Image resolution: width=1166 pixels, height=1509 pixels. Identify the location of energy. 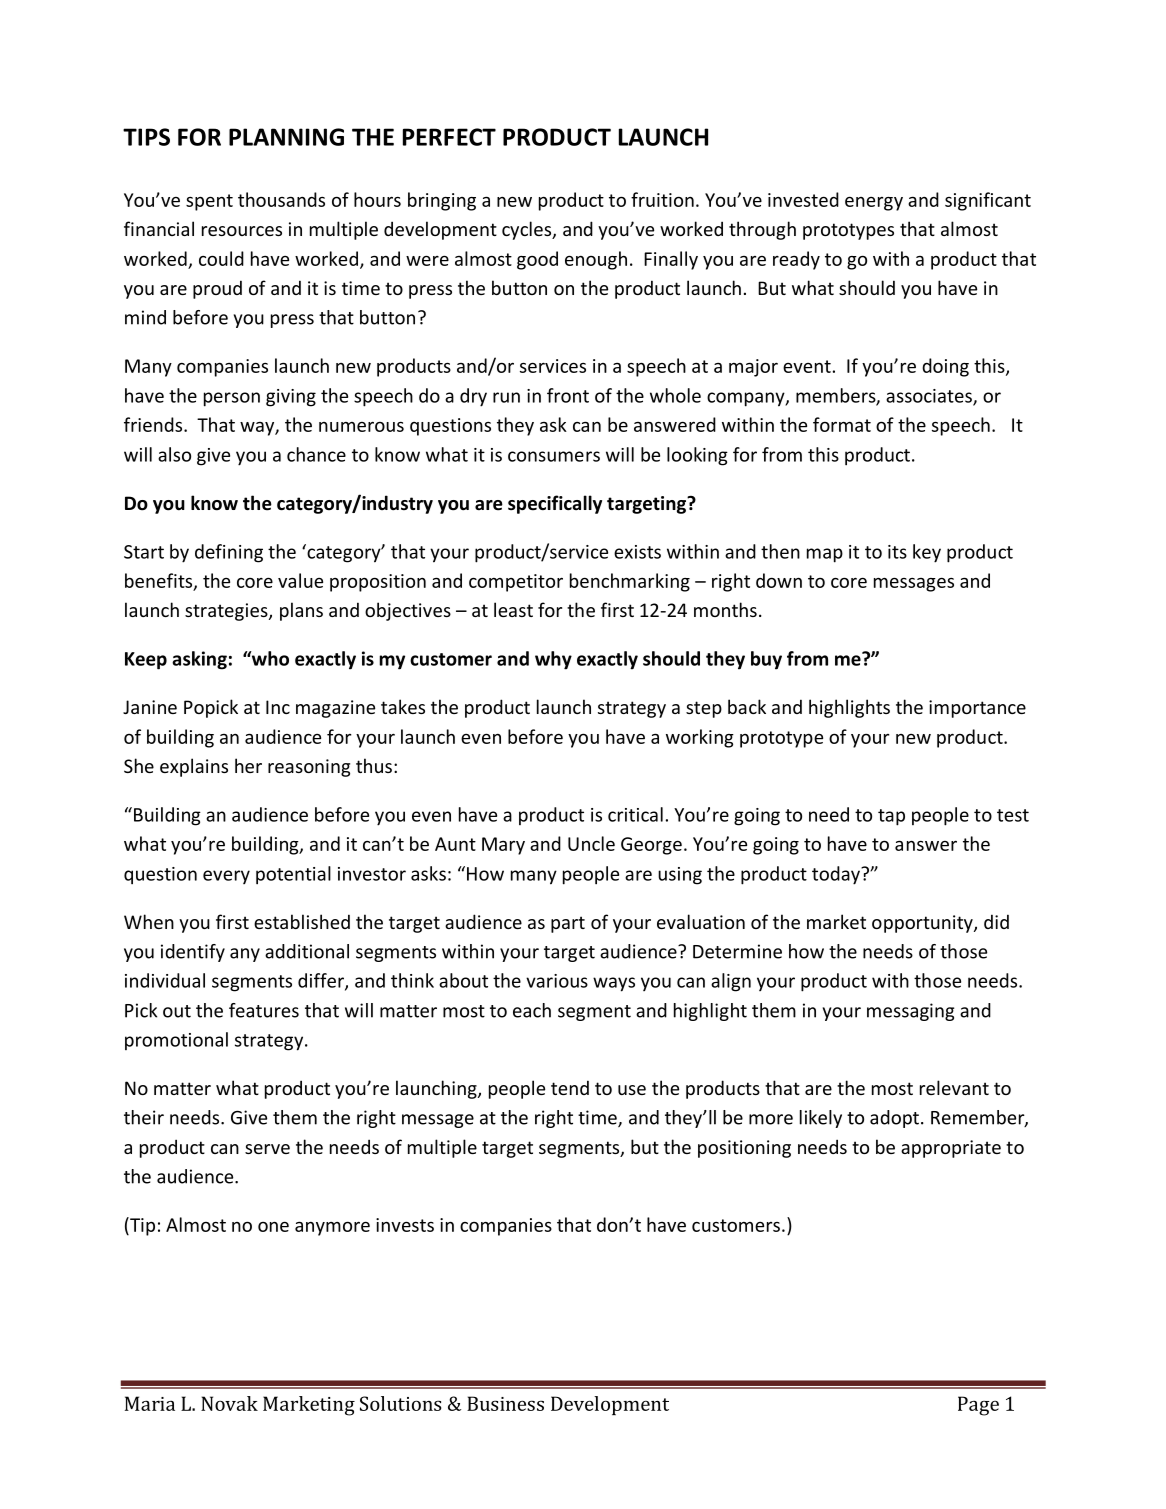
(874, 203).
